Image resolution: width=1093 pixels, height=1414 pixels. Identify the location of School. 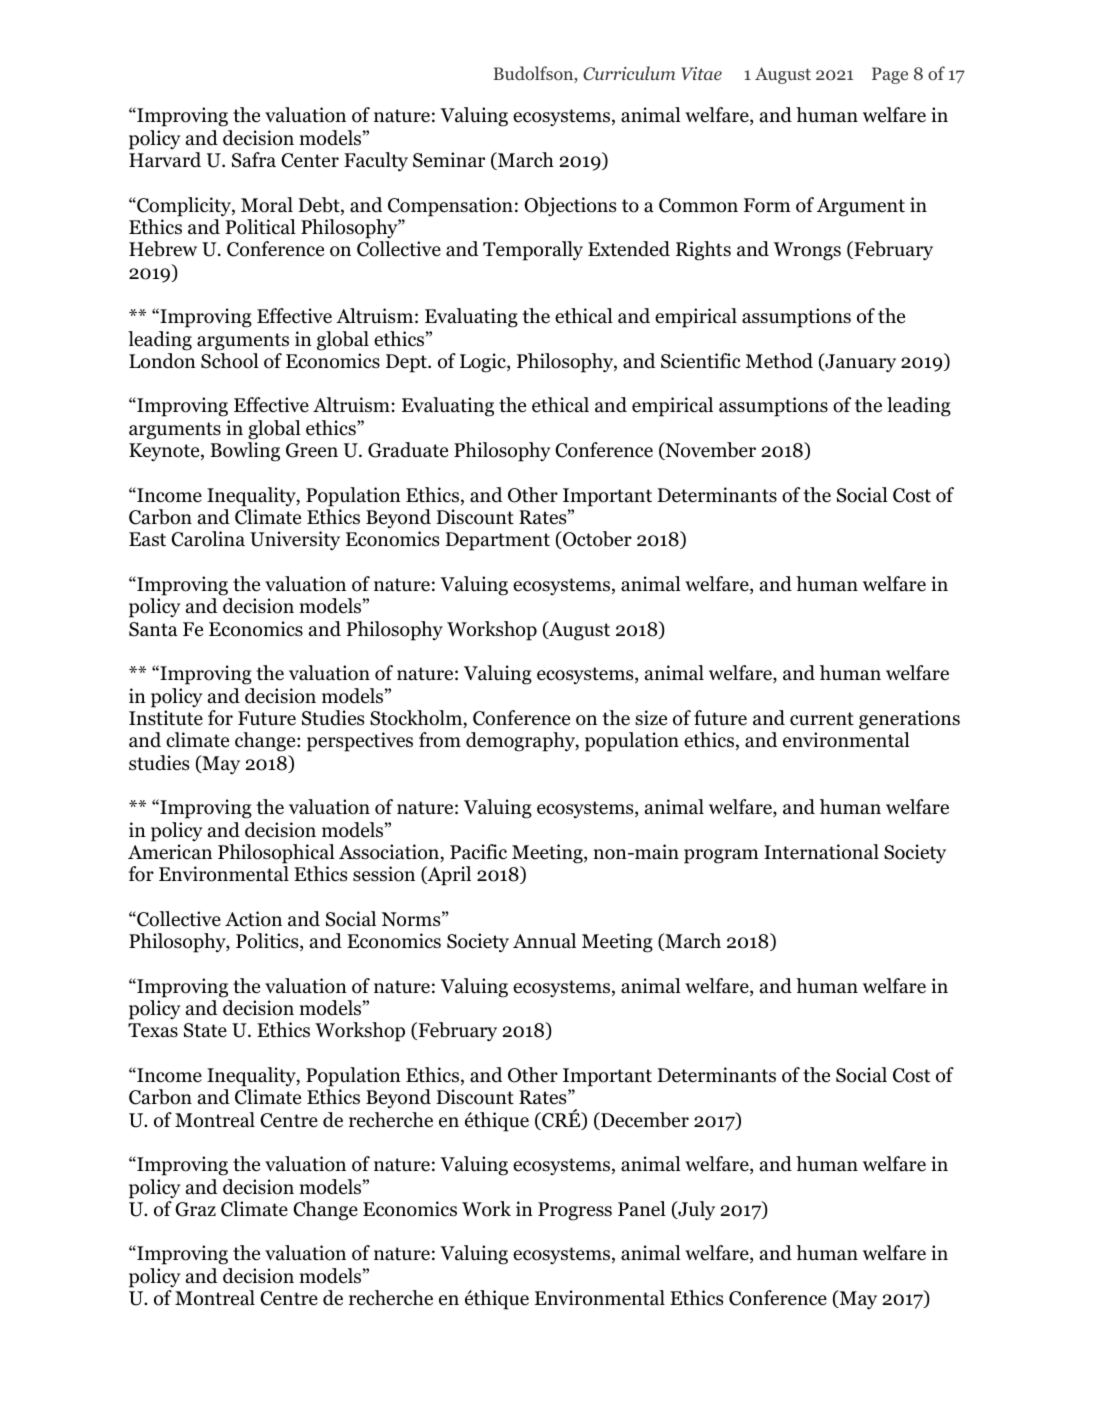
(230, 361).
